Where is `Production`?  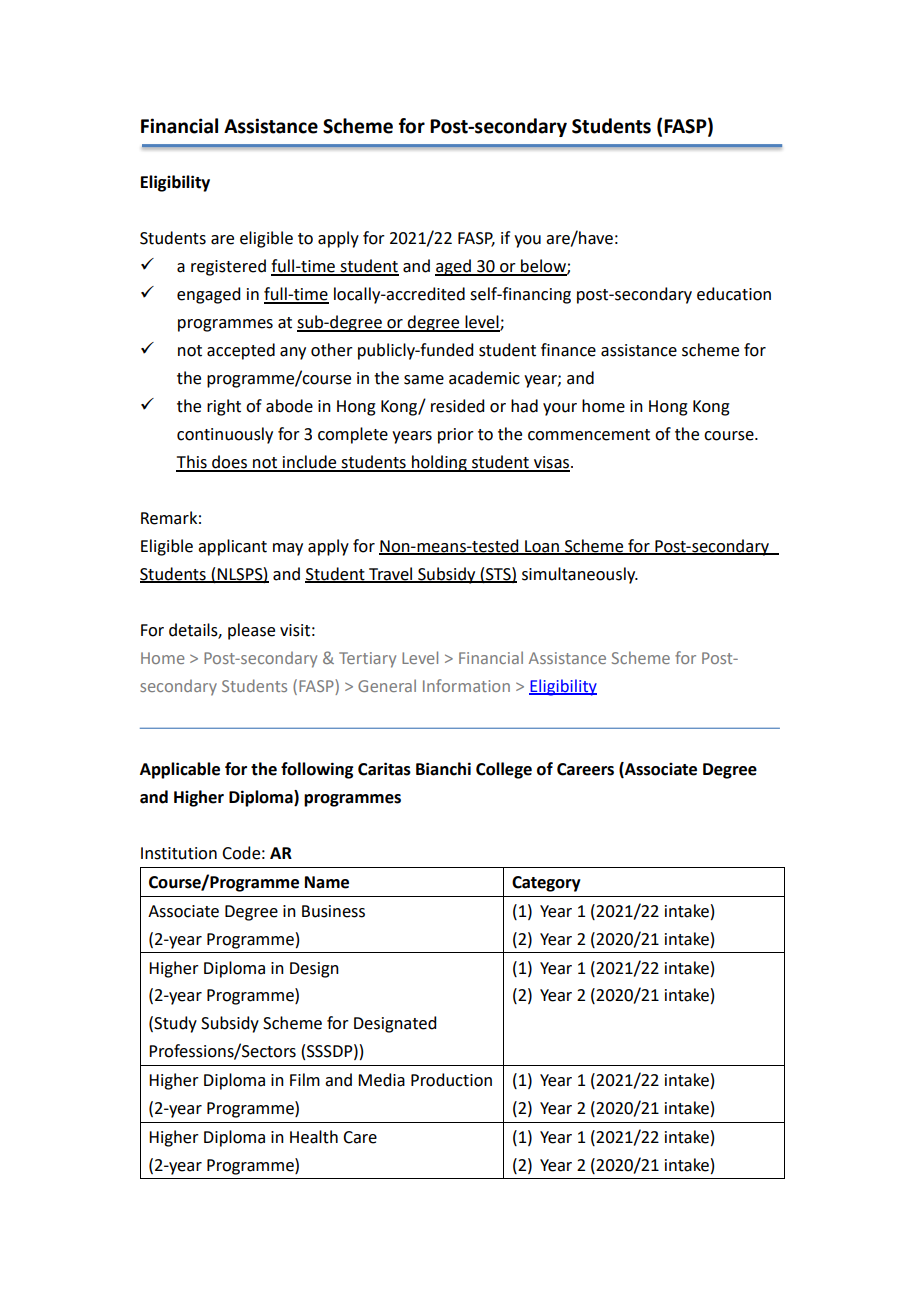 Production is located at coordinates (451, 1080).
